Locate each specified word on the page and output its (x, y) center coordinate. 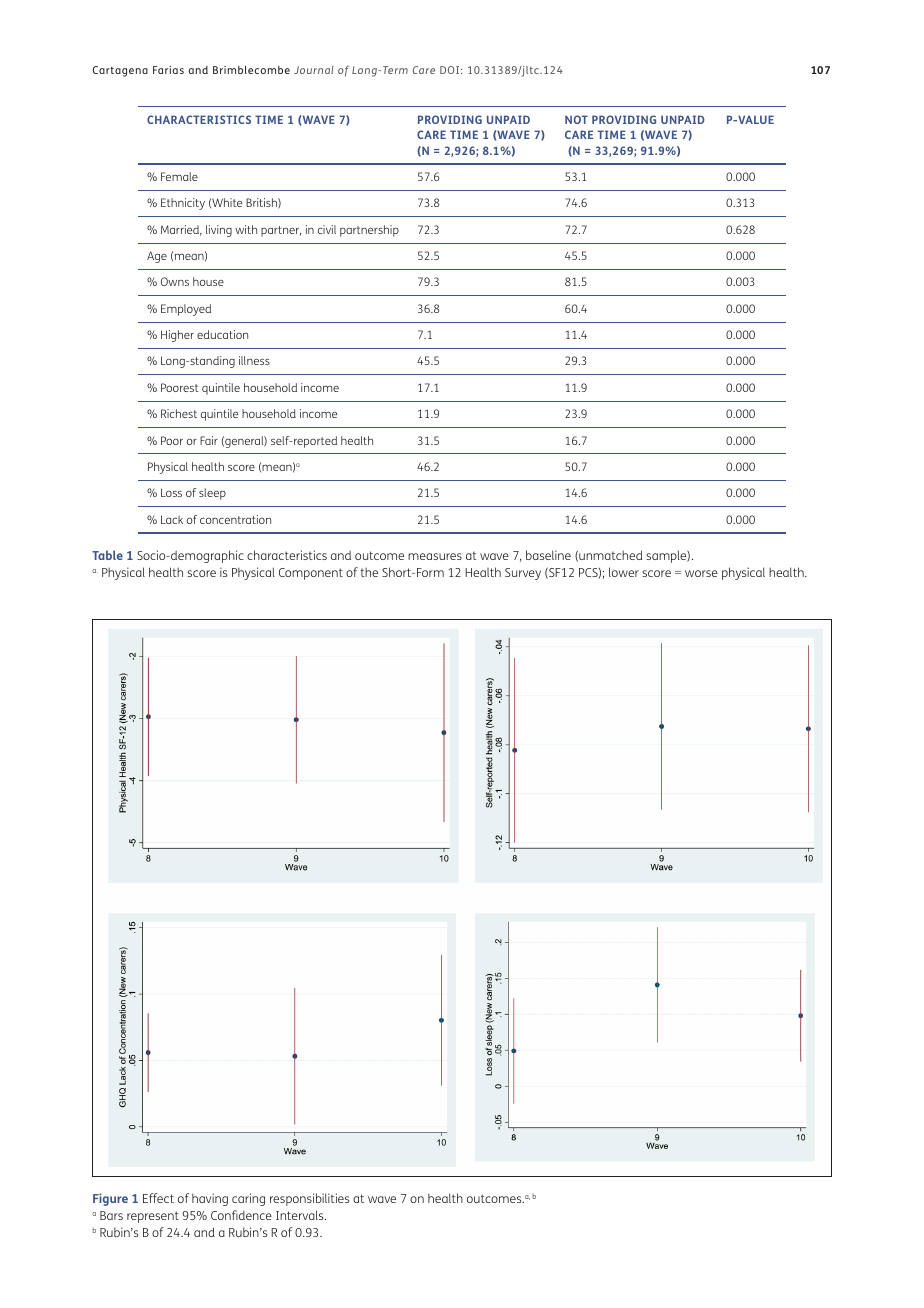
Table (107, 555)
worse (701, 573)
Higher (177, 336)
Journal (314, 70)
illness (254, 360)
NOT (576, 119)
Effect (158, 1198)
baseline (548, 555)
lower (624, 572)
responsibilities (309, 1199)
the (369, 572)
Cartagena (120, 71)
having (210, 1199)
